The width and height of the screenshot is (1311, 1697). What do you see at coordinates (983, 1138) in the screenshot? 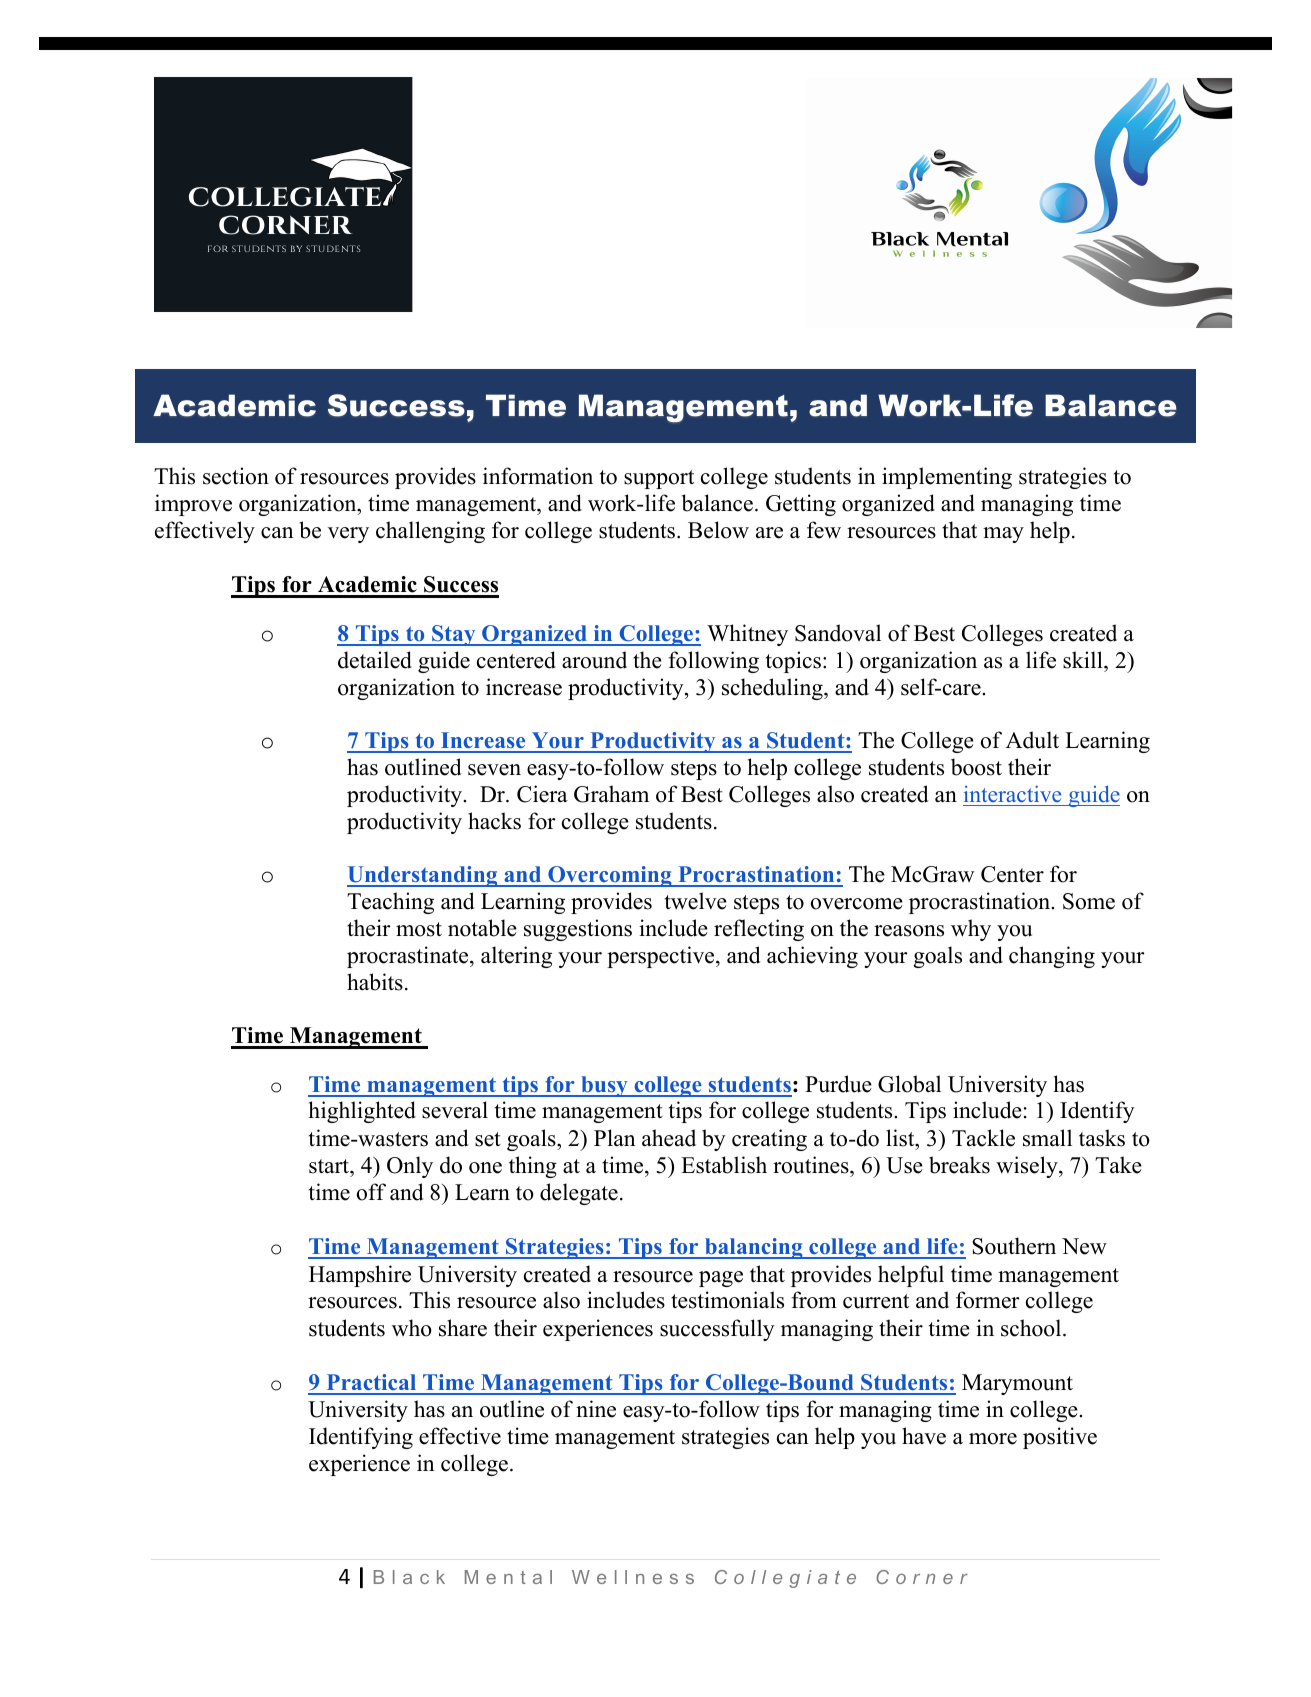
I see `Tackle` at bounding box center [983, 1138].
